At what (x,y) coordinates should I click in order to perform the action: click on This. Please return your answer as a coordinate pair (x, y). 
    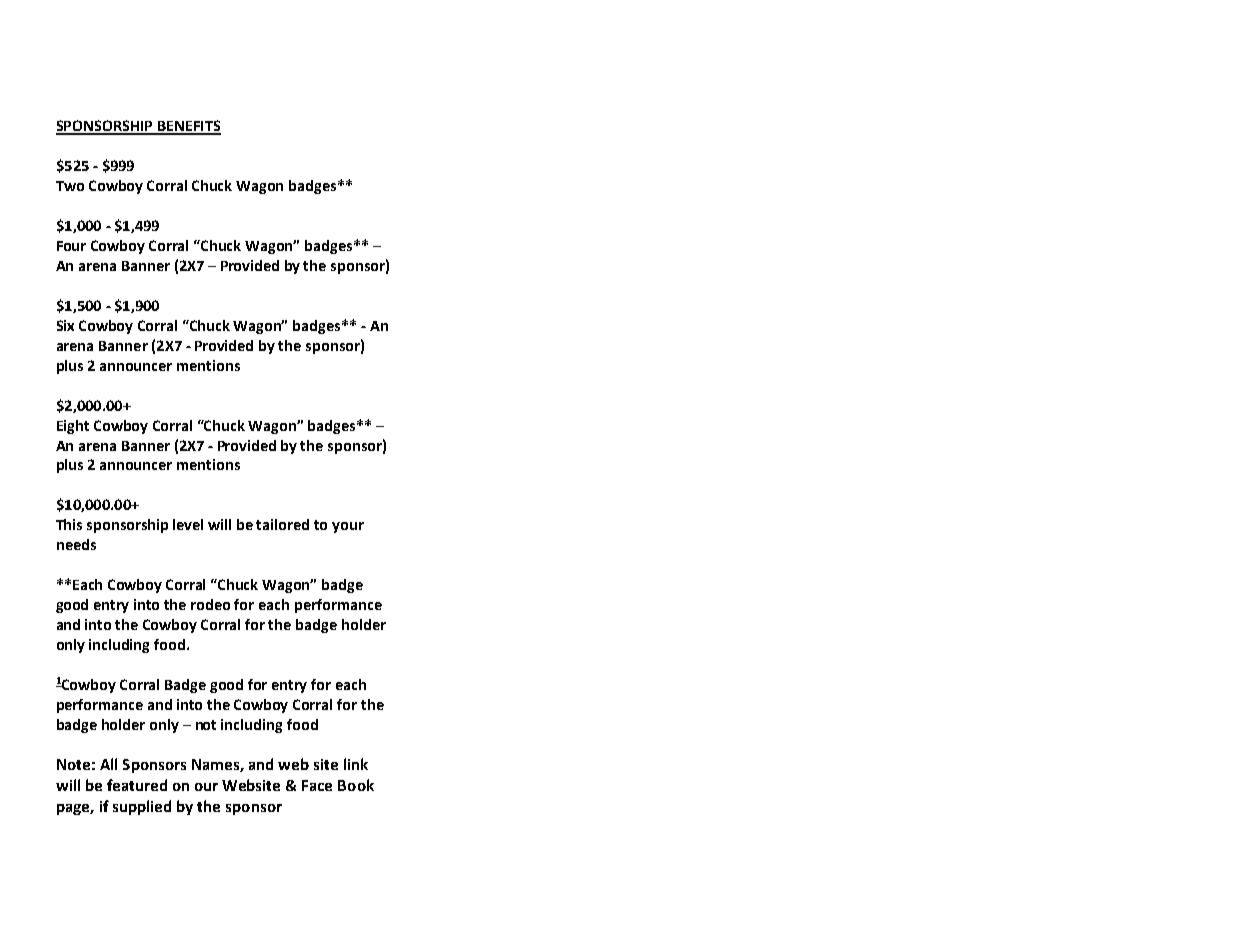
    Looking at the image, I should click on (69, 524).
